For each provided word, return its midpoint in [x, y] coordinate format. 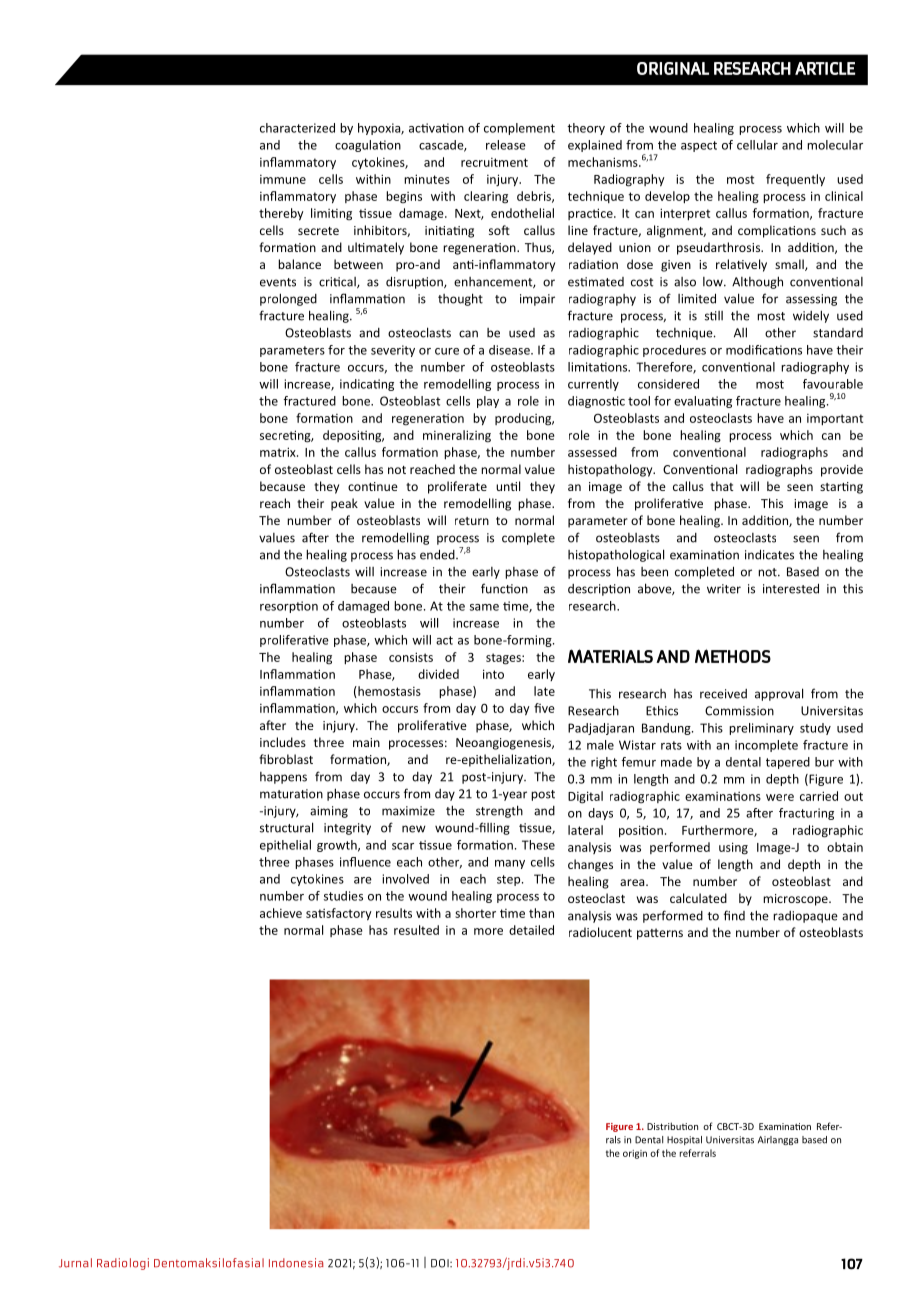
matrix [279, 452]
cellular [757, 145]
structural [286, 827]
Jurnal [75, 1263]
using [733, 848]
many [510, 864]
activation [436, 128]
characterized [297, 128]
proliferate [457, 487]
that [721, 486]
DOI [441, 1263]
